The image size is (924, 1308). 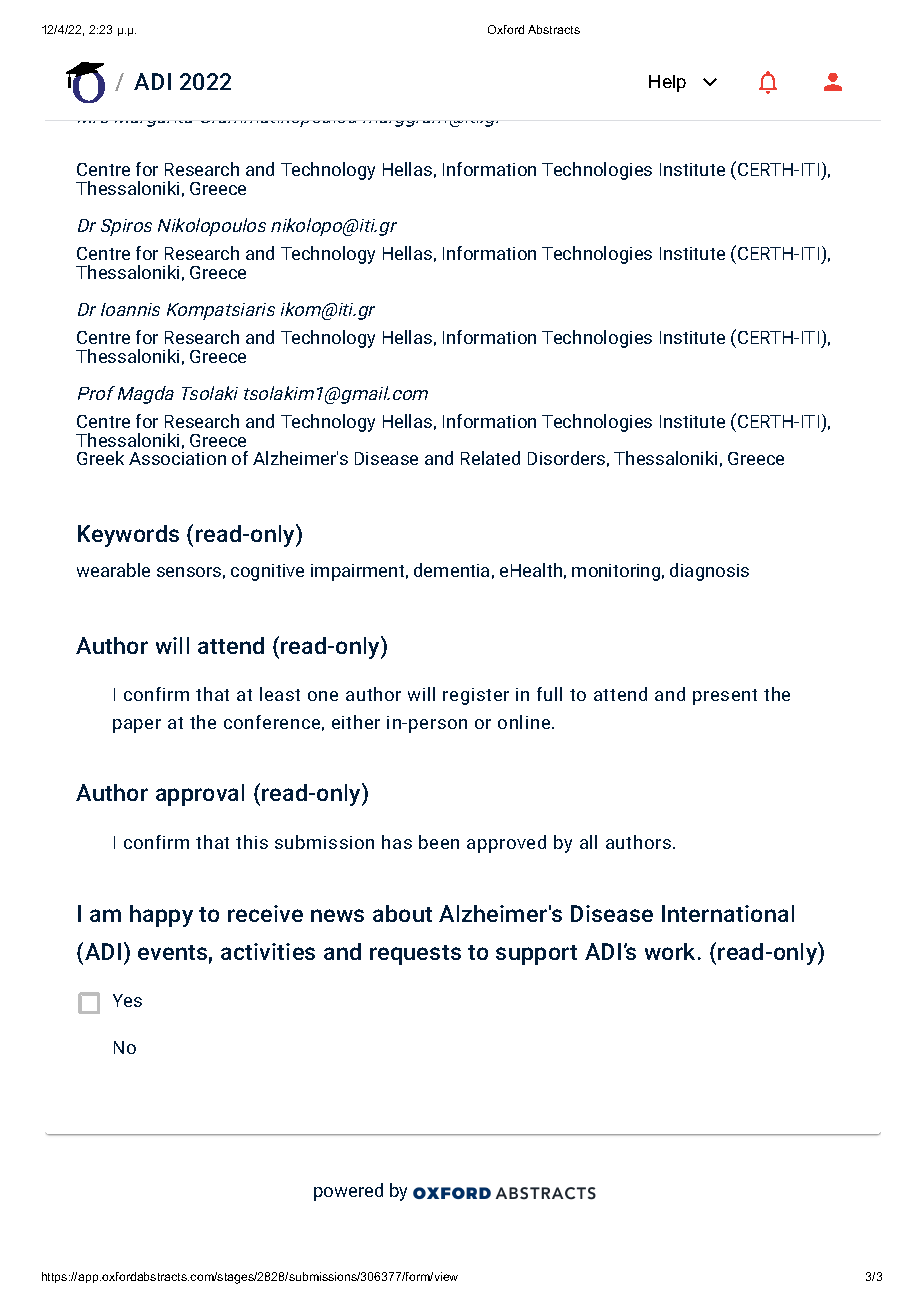 What do you see at coordinates (672, 951) in the image?
I see `work` at bounding box center [672, 951].
